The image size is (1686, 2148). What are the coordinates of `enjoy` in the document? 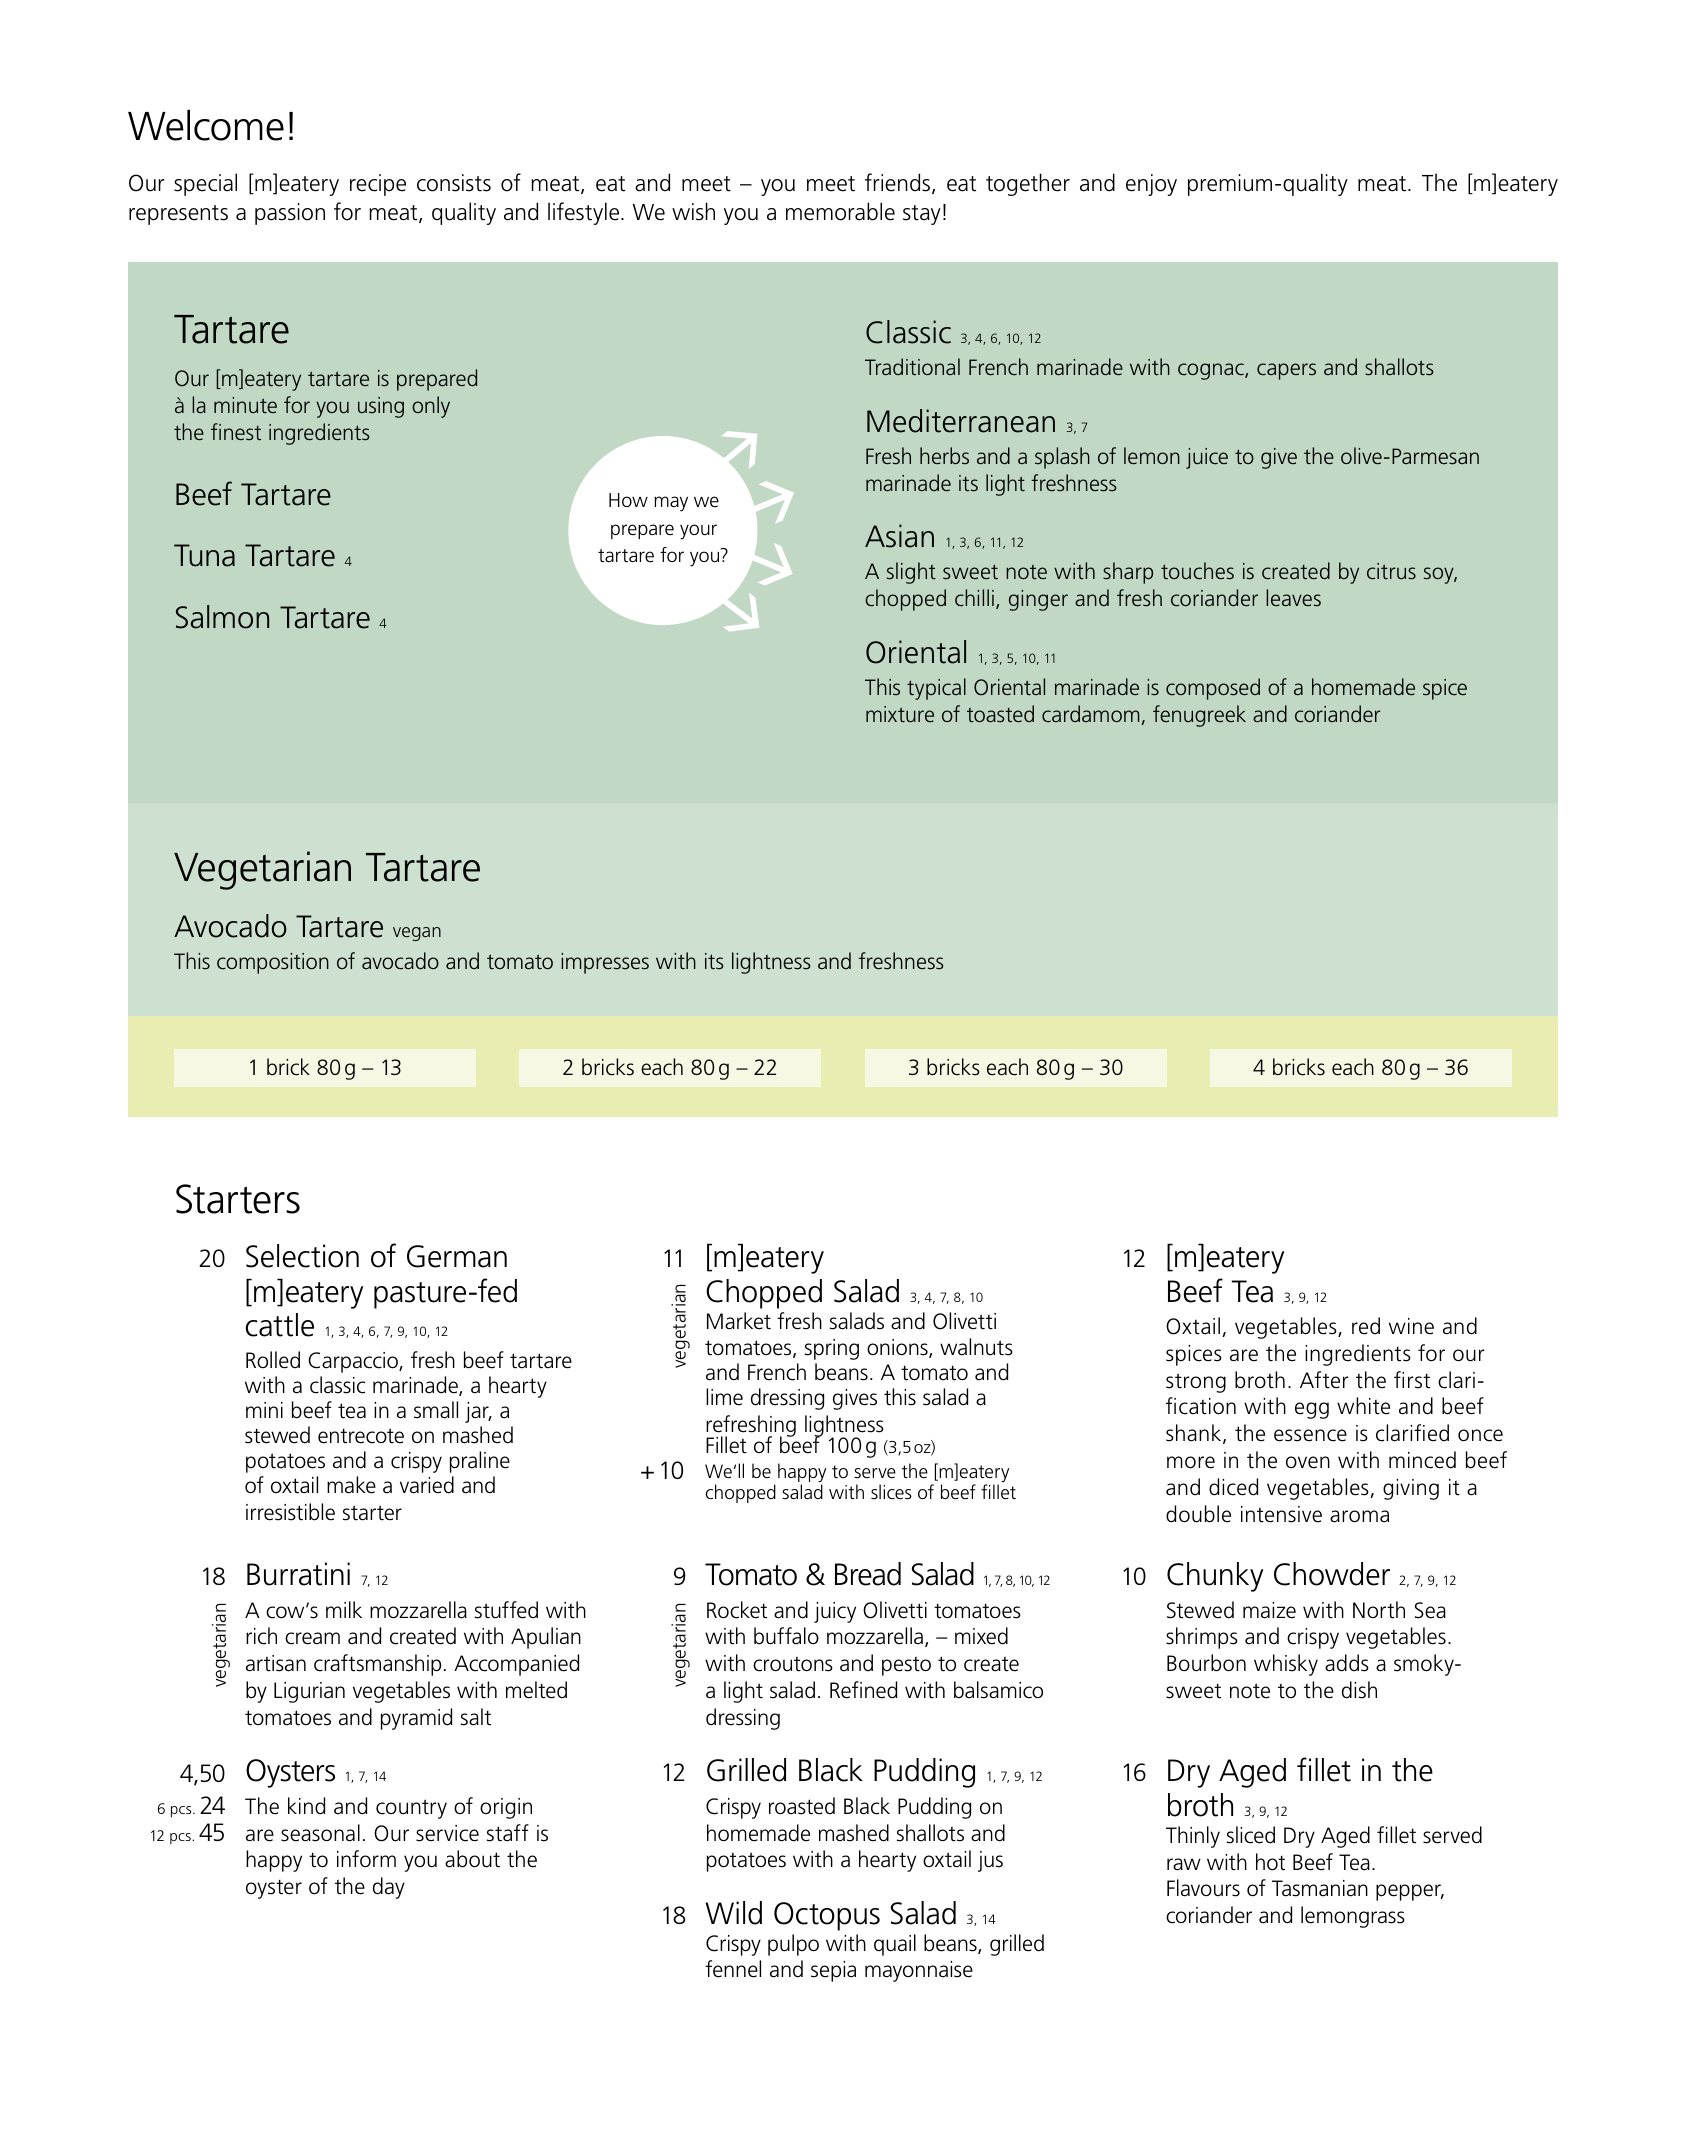 It's located at (1151, 185).
